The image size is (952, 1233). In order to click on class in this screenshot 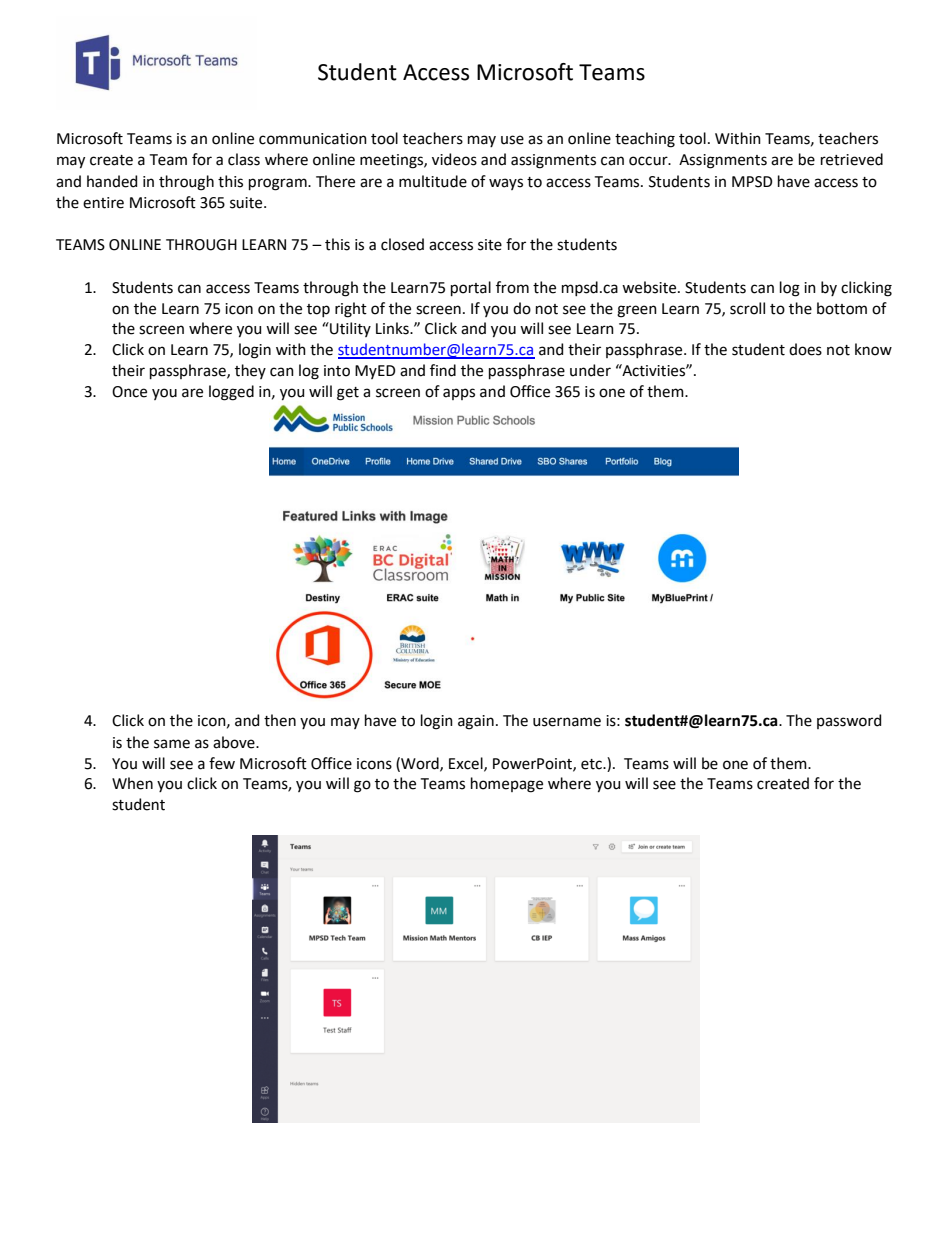, I will do `click(244, 159)`.
